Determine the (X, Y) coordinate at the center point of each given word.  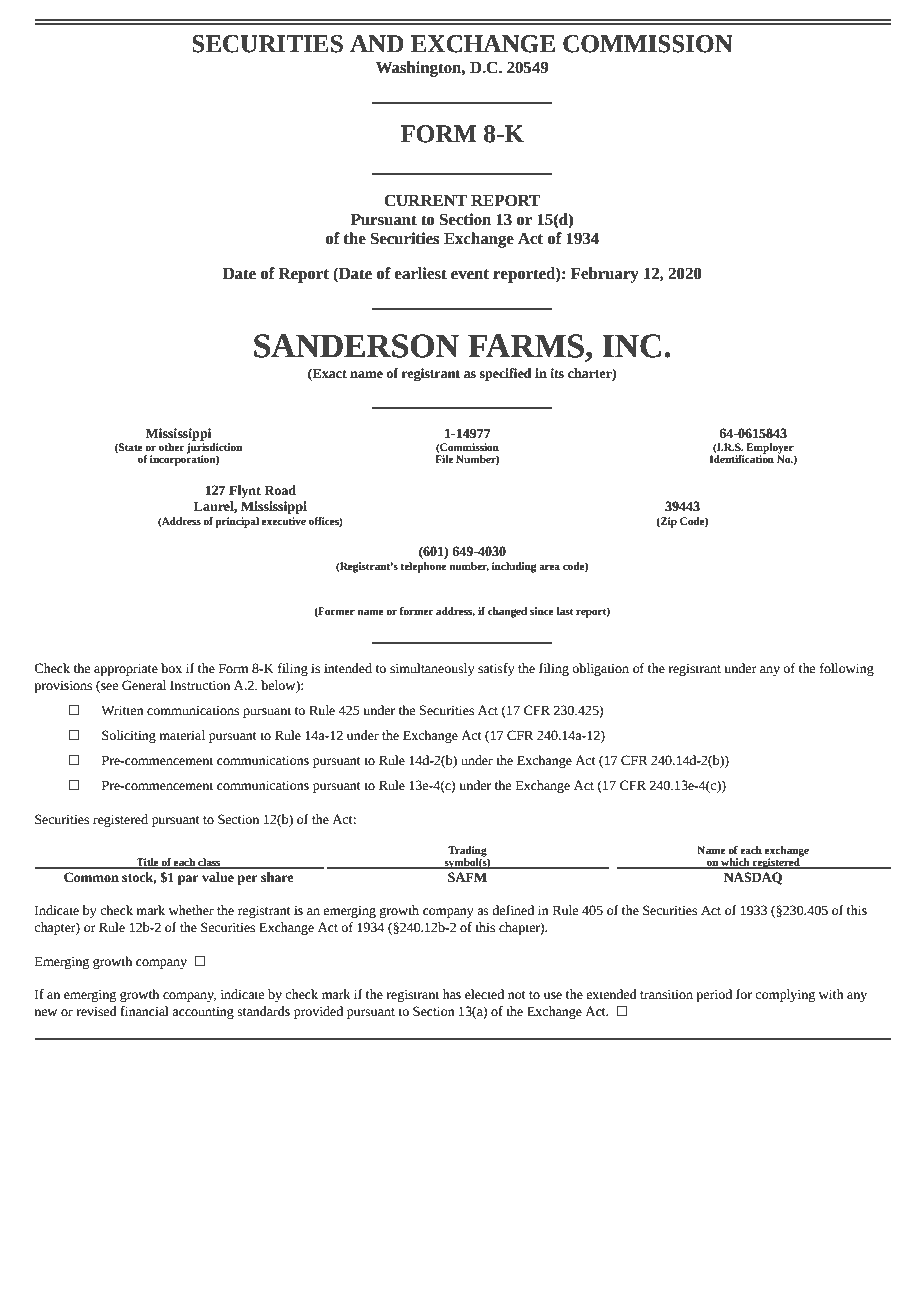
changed (507, 612)
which (735, 863)
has (452, 994)
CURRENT (425, 200)
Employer (770, 449)
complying (785, 995)
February (605, 275)
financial (144, 1011)
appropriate (126, 669)
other (171, 447)
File (444, 459)
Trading (468, 852)
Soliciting (129, 736)
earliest (420, 273)
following (847, 669)
